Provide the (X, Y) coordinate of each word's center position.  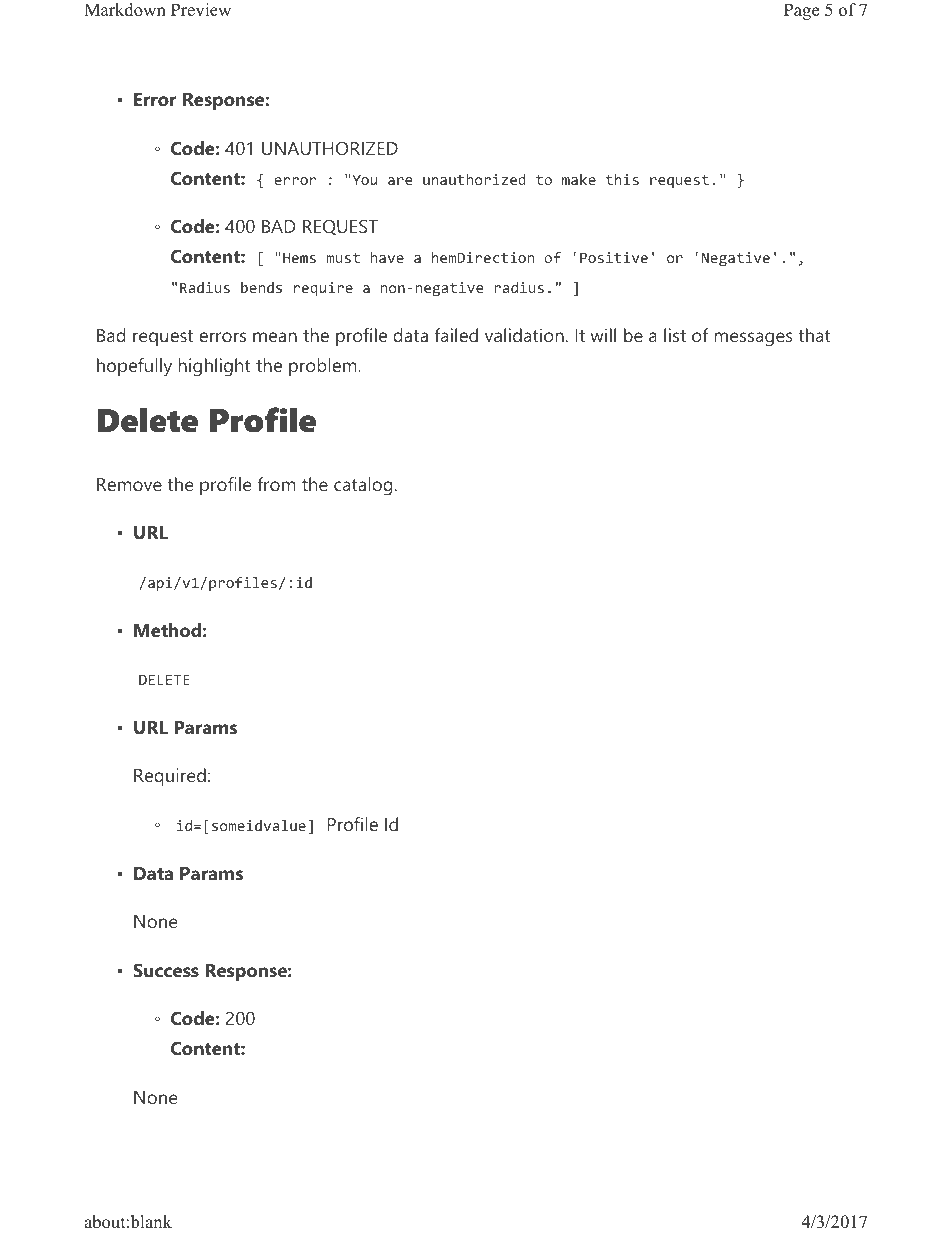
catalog (363, 486)
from (276, 484)
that (814, 335)
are (400, 181)
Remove (129, 484)
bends (261, 287)
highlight (215, 367)
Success (166, 970)
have (387, 257)
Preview (201, 10)
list (675, 335)
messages (754, 339)
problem (324, 367)
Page (801, 11)
